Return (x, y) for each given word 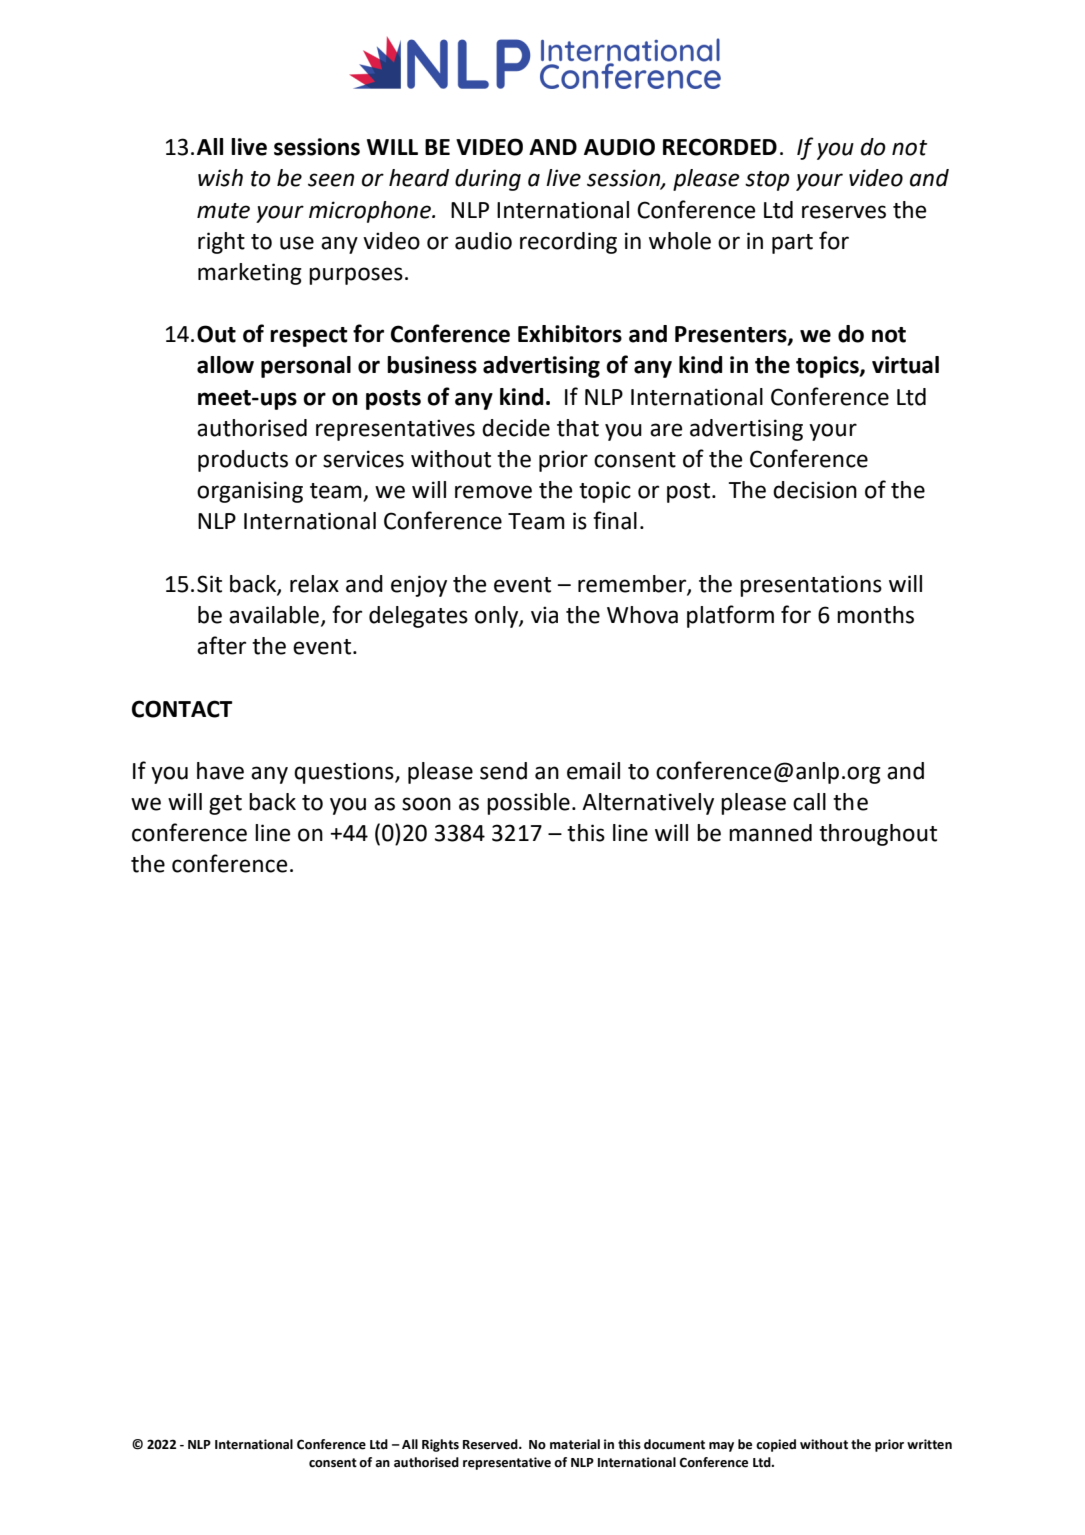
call (809, 802)
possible (528, 804)
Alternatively (648, 804)
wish (220, 178)
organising (250, 492)
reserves (844, 212)
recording (568, 243)
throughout (878, 835)
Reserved (491, 1444)
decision (815, 490)
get (225, 805)
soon (426, 804)
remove (493, 492)
